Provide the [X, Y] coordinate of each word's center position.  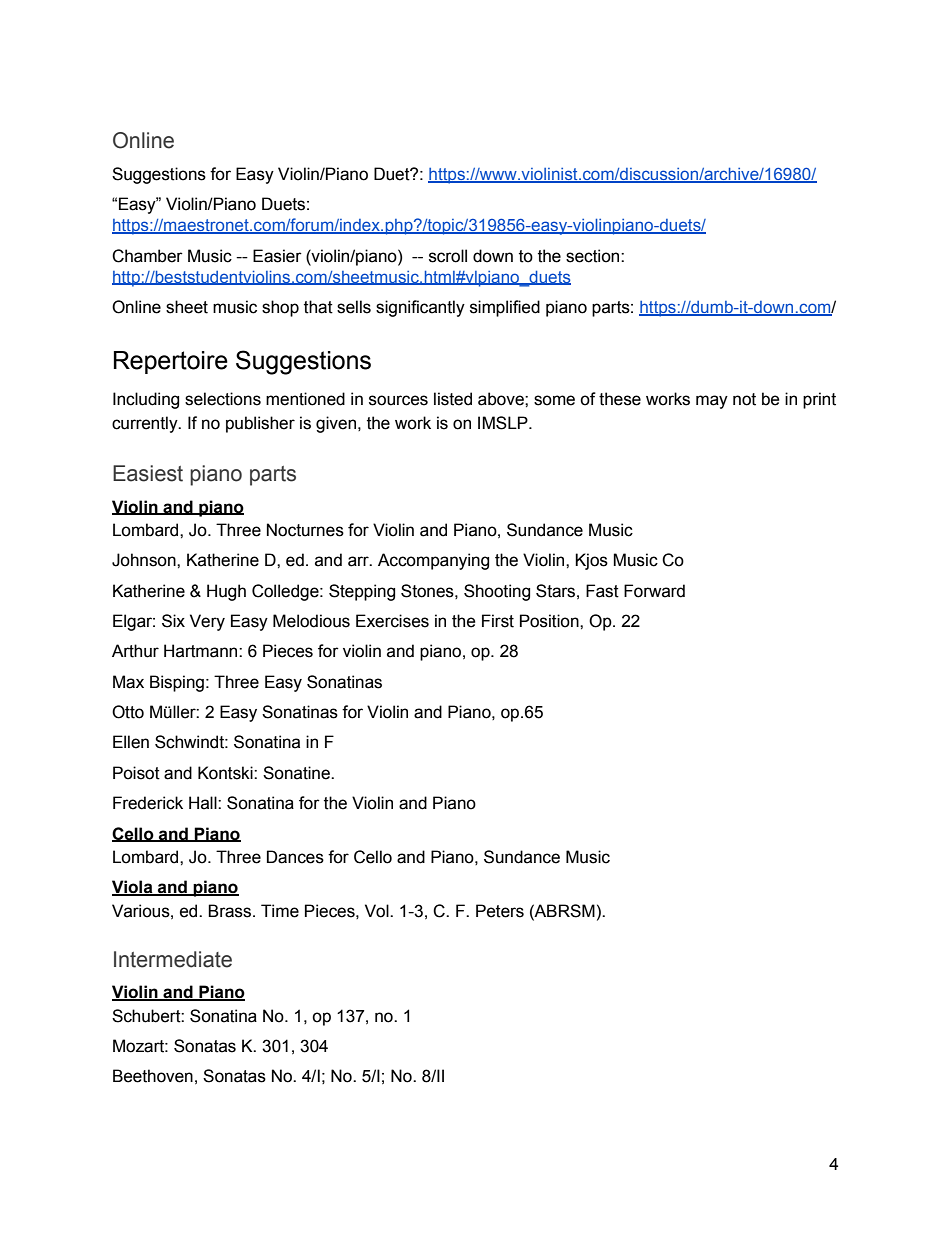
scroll [448, 256]
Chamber [147, 256]
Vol [378, 911]
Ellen [131, 742]
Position [550, 621]
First [498, 621]
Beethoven [153, 1076]
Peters [500, 911]
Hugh [226, 592]
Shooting [497, 592]
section [594, 256]
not [744, 399]
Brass [231, 911]
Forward [654, 591]
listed [453, 399]
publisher [260, 424]
